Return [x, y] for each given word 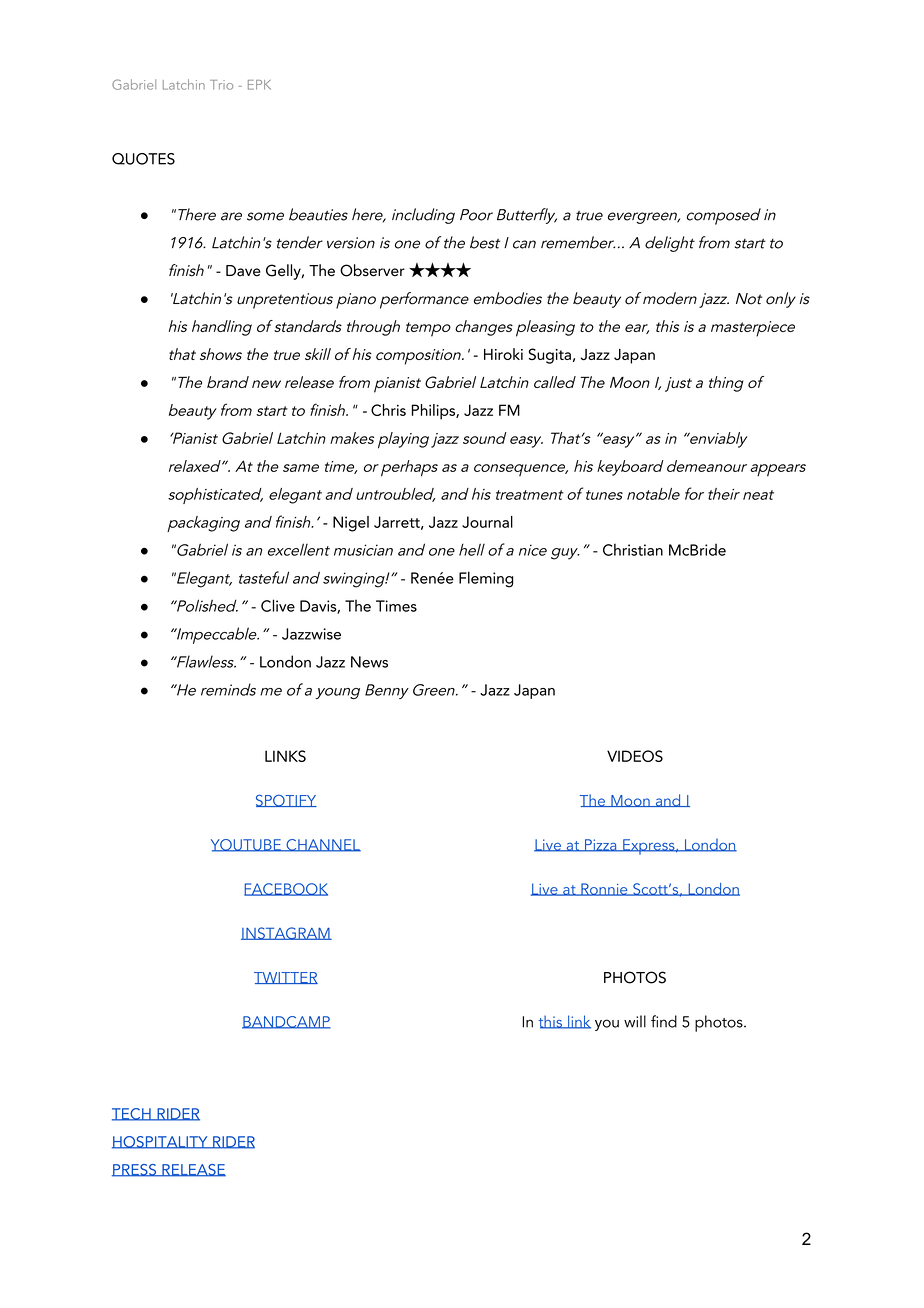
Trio [221, 85]
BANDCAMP [286, 1022]
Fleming [486, 579]
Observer [372, 270]
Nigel [351, 524]
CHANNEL [322, 845]
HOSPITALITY [161, 1142]
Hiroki [503, 354]
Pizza [601, 845]
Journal [487, 522]
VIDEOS [635, 756]
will [635, 1021]
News [369, 662]
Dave [243, 271]
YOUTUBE [247, 845]
